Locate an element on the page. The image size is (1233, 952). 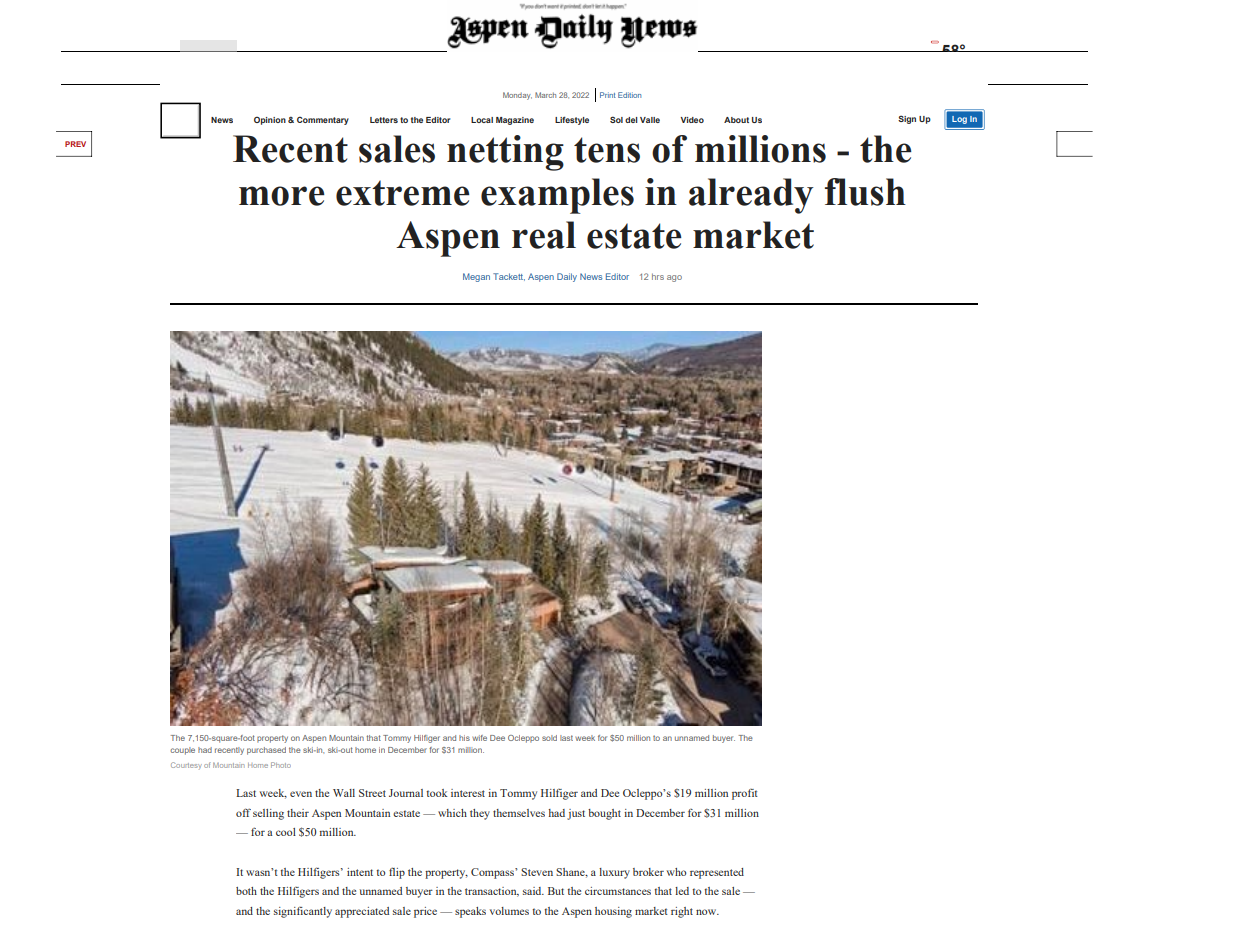
both is located at coordinates (246, 891).
